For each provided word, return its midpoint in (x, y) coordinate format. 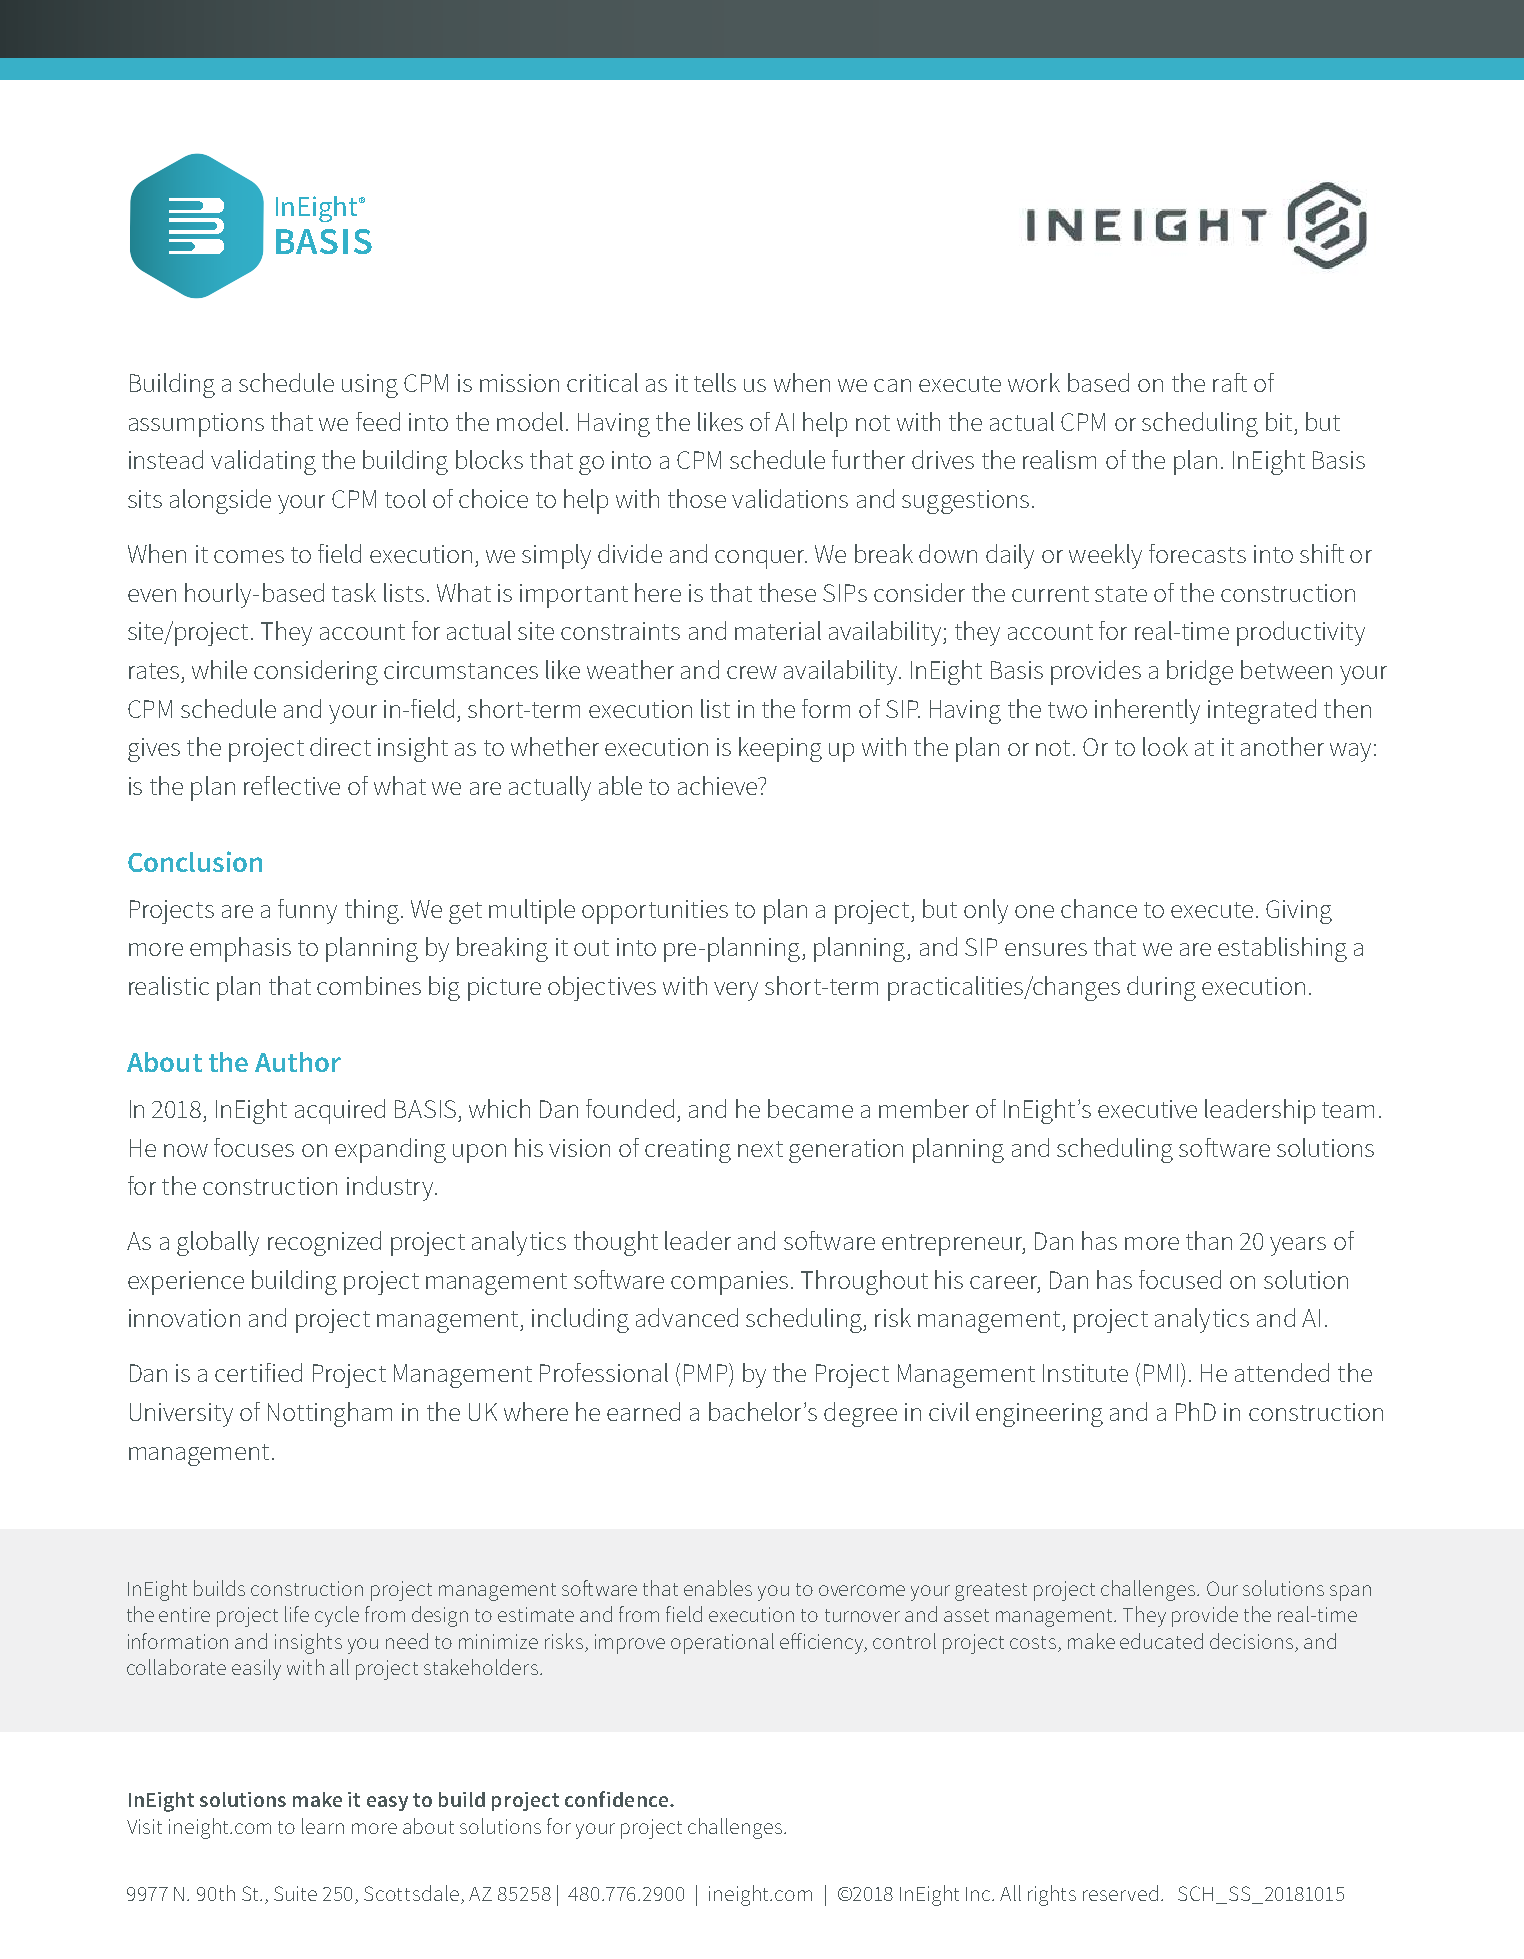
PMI (1161, 1373)
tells (715, 382)
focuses (254, 1147)
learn (323, 1826)
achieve (718, 785)
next (760, 1149)
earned (643, 1411)
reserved (1120, 1893)
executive (1147, 1109)
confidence (618, 1799)
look (1165, 746)
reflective (292, 785)
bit (1279, 421)
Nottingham (330, 1414)
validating (263, 462)
